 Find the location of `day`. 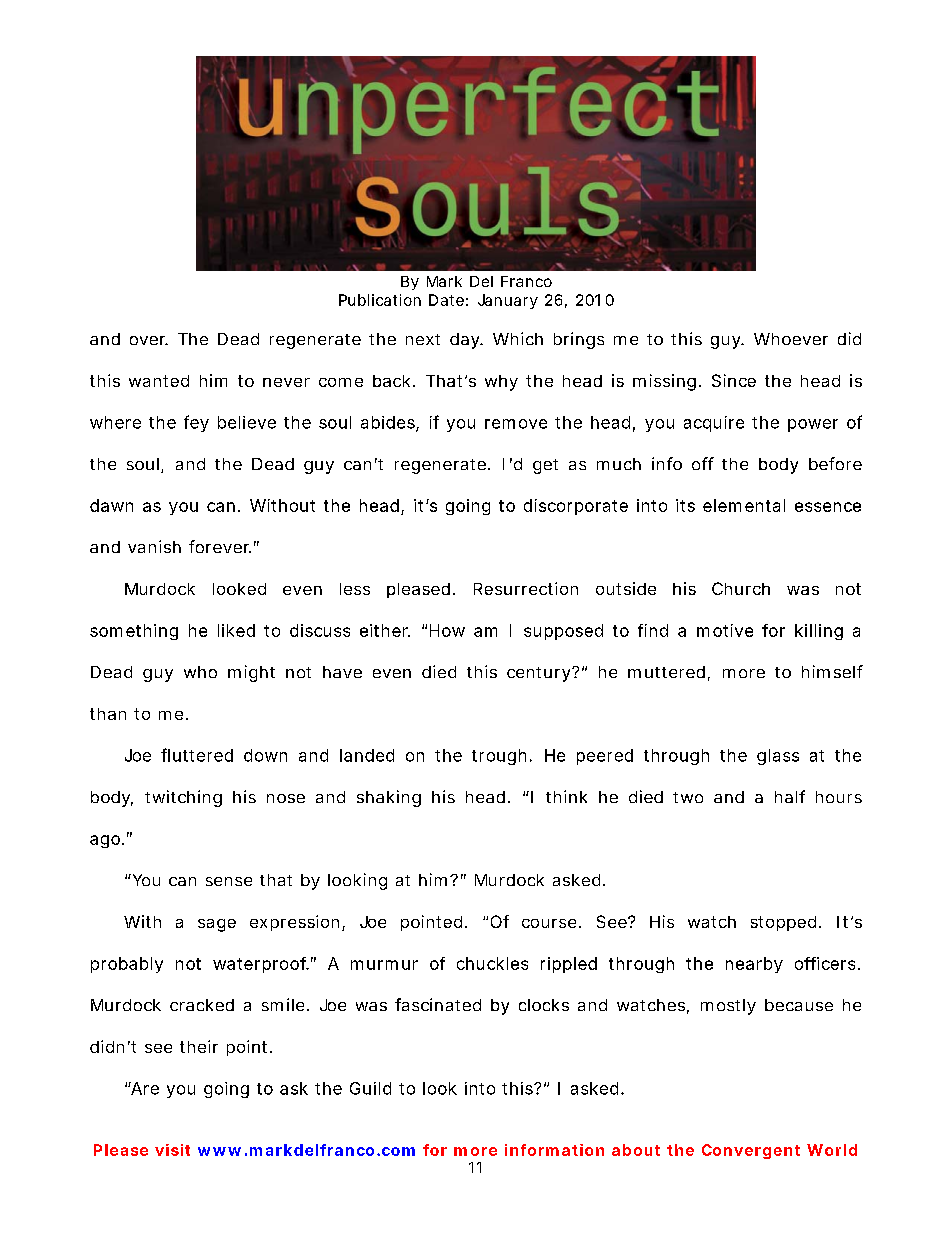

day is located at coordinates (466, 341).
